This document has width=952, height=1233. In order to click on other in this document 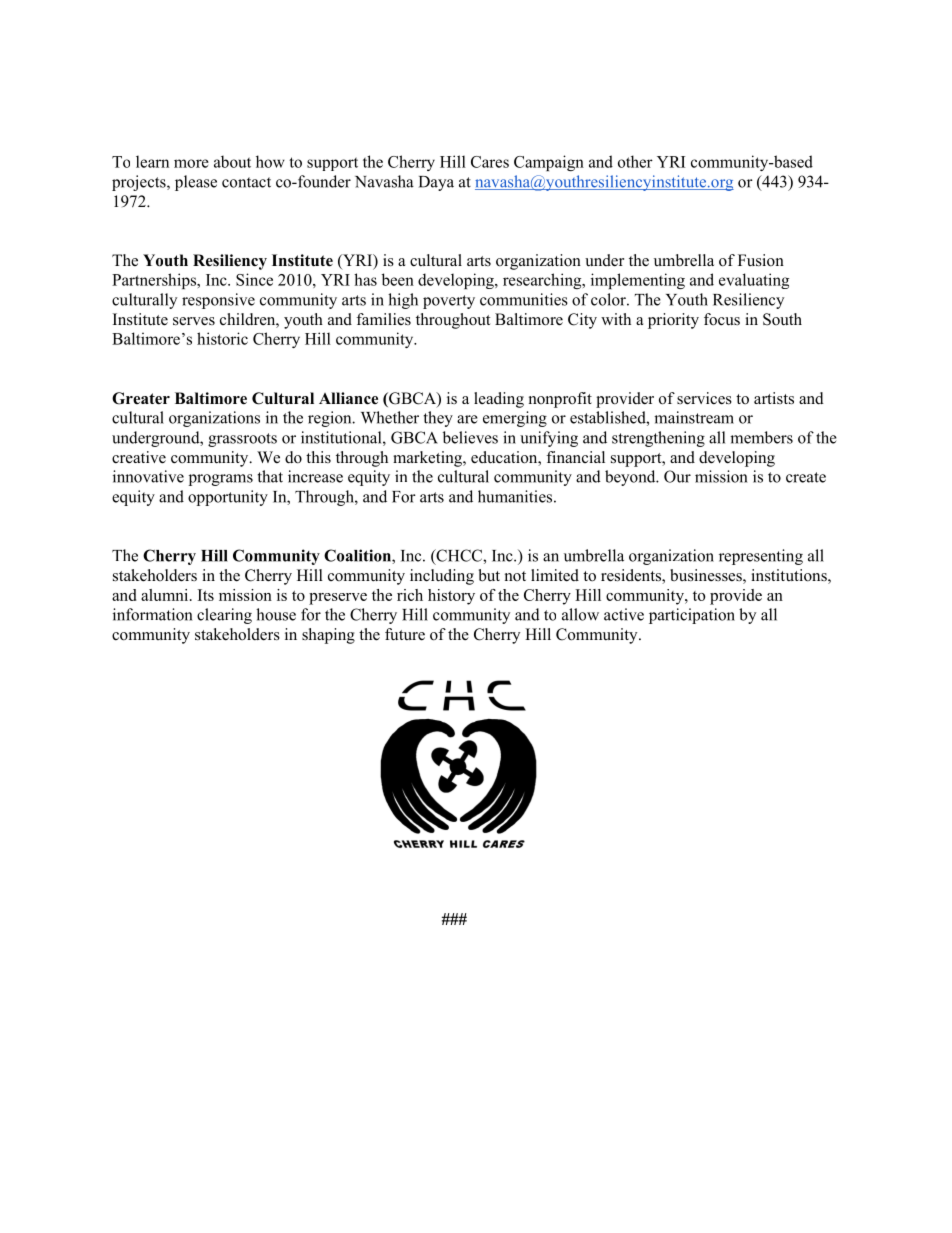, I will do `click(635, 161)`.
